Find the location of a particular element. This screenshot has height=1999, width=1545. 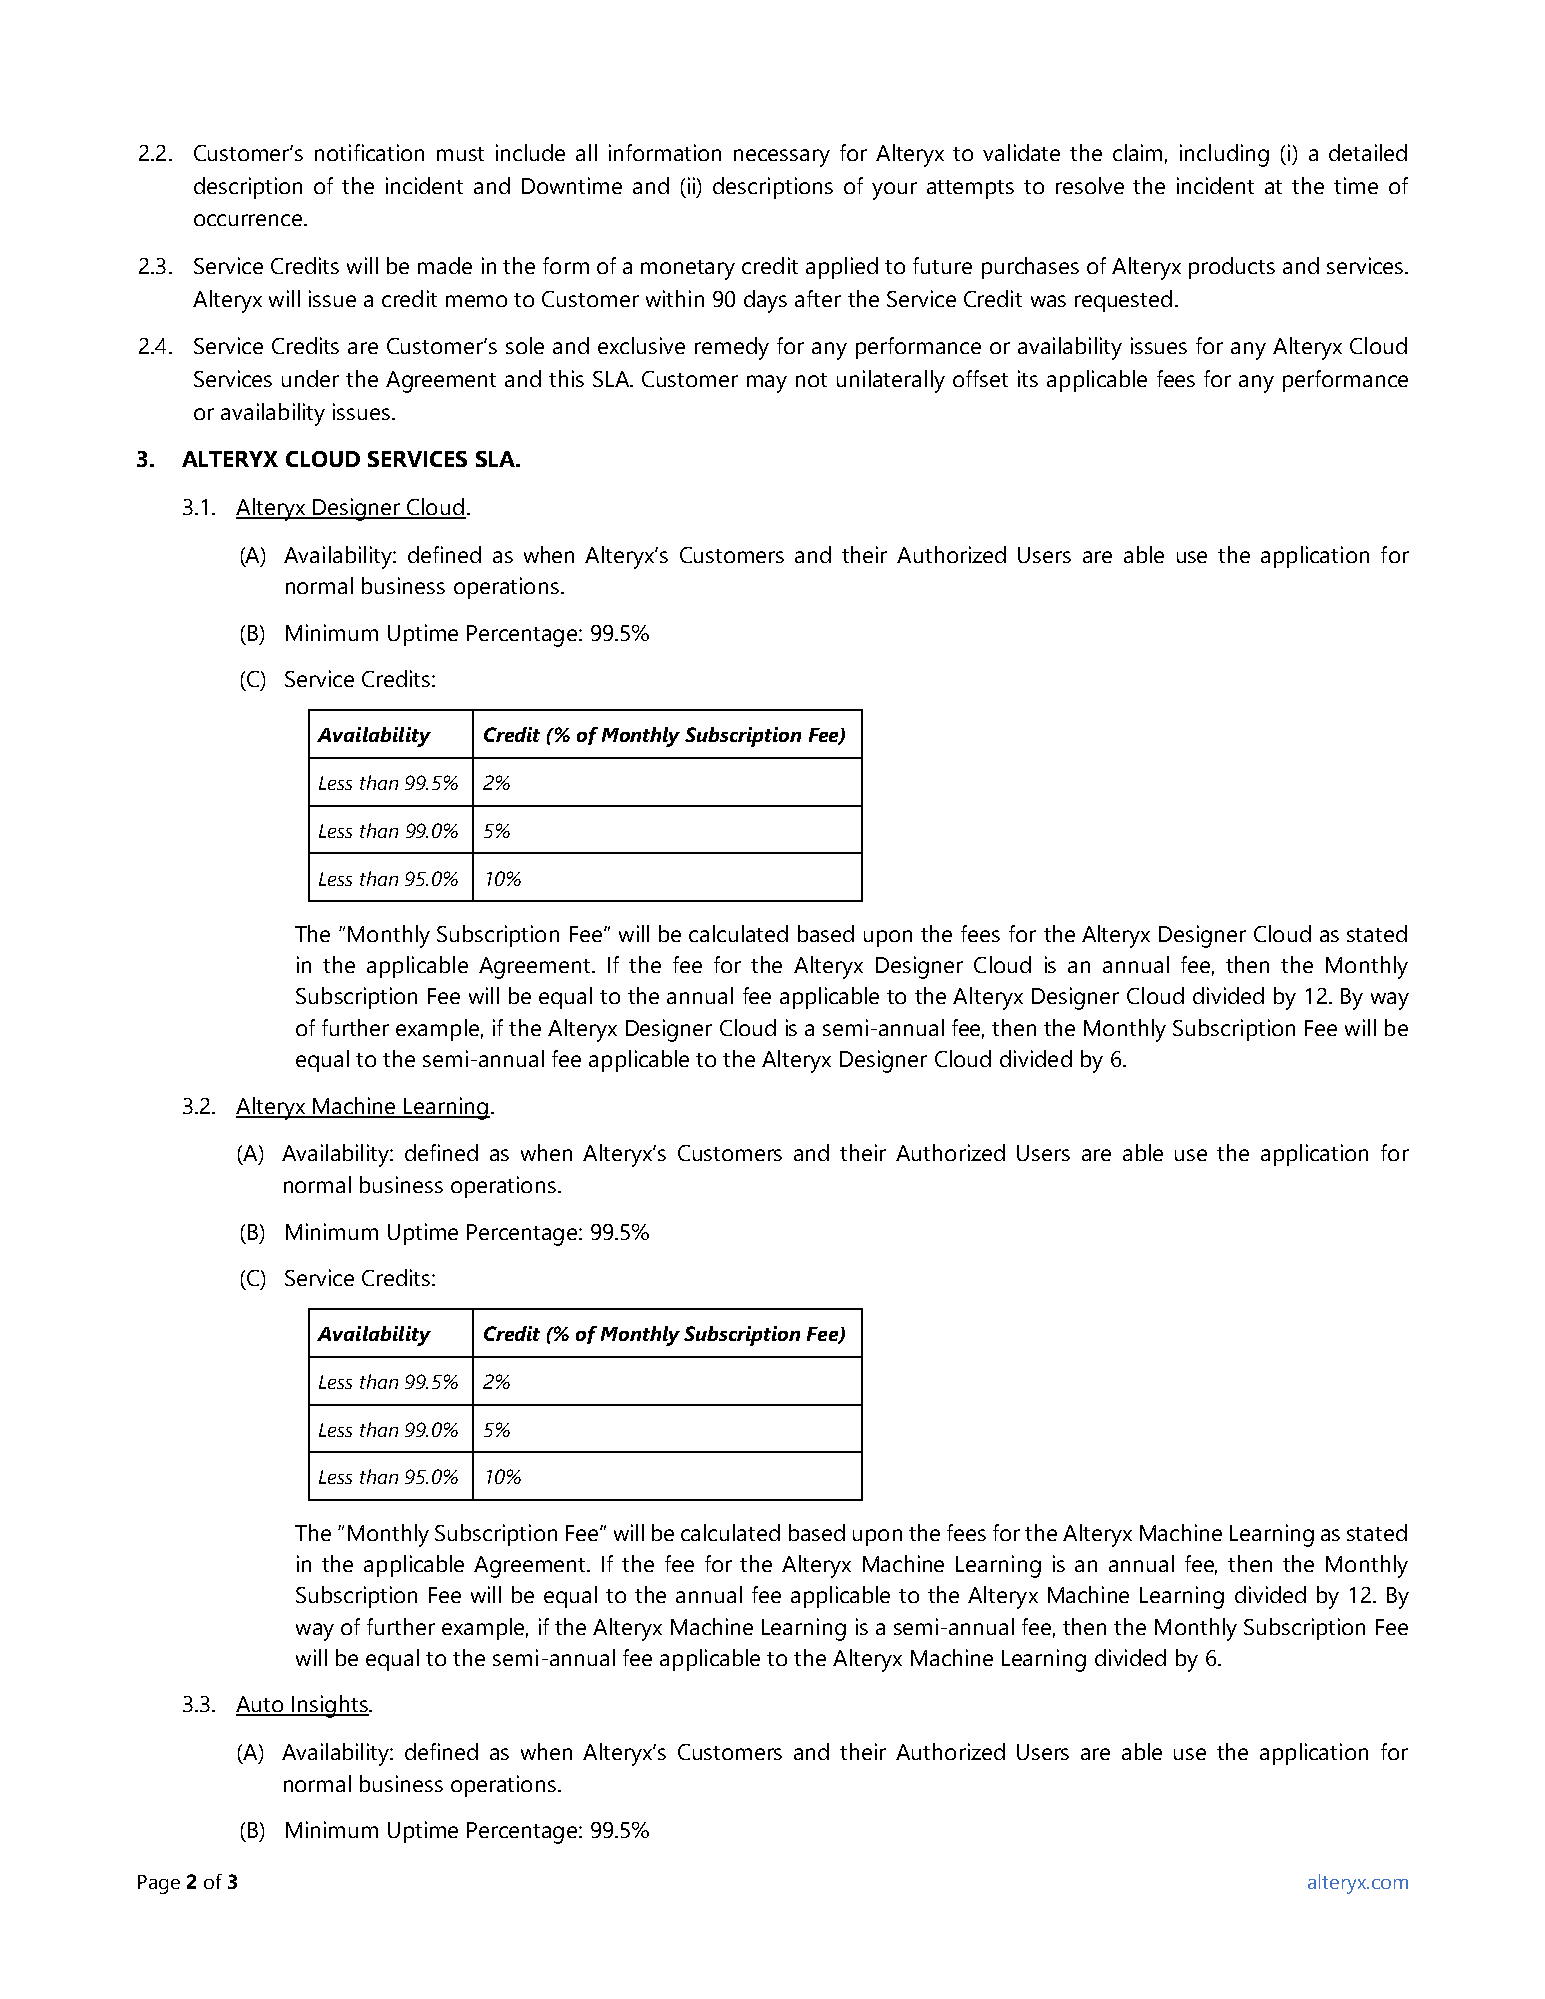

Page is located at coordinates (159, 1884).
